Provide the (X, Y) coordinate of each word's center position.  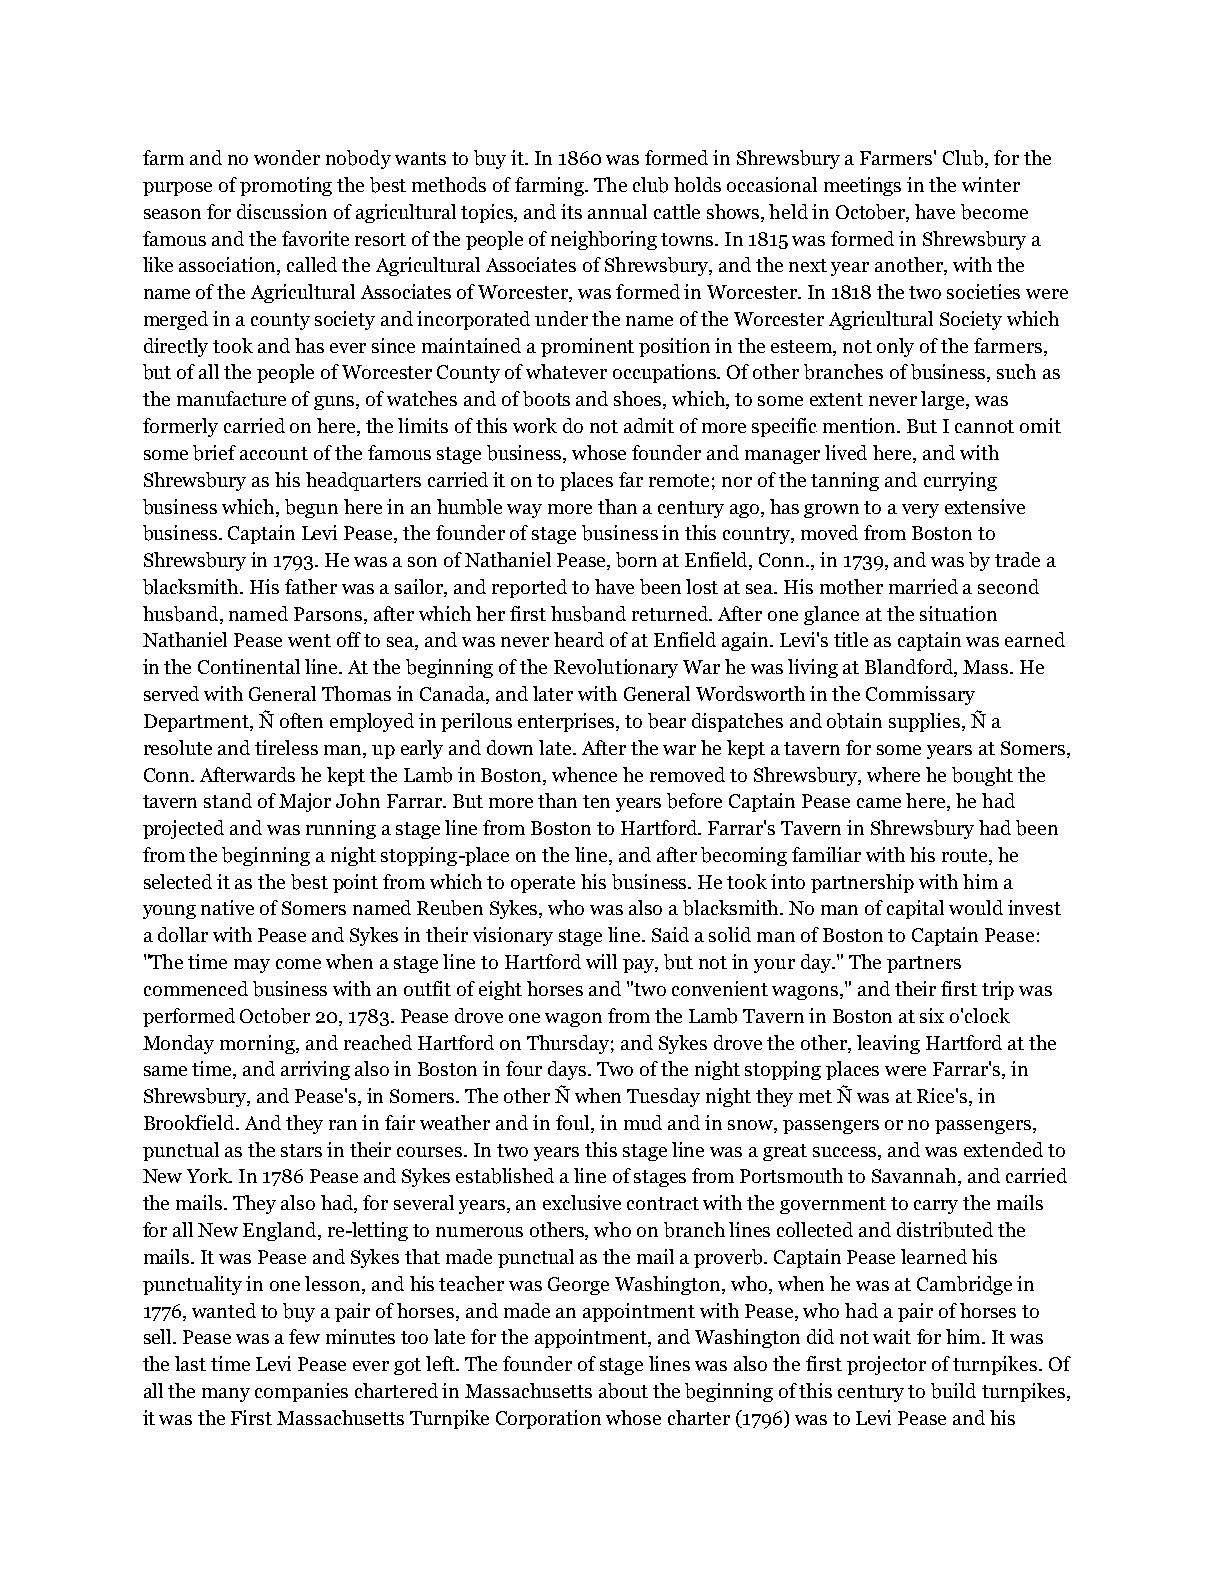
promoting (286, 186)
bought (982, 776)
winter (991, 184)
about (623, 1391)
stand (228, 800)
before (694, 801)
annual (617, 211)
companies (301, 1392)
